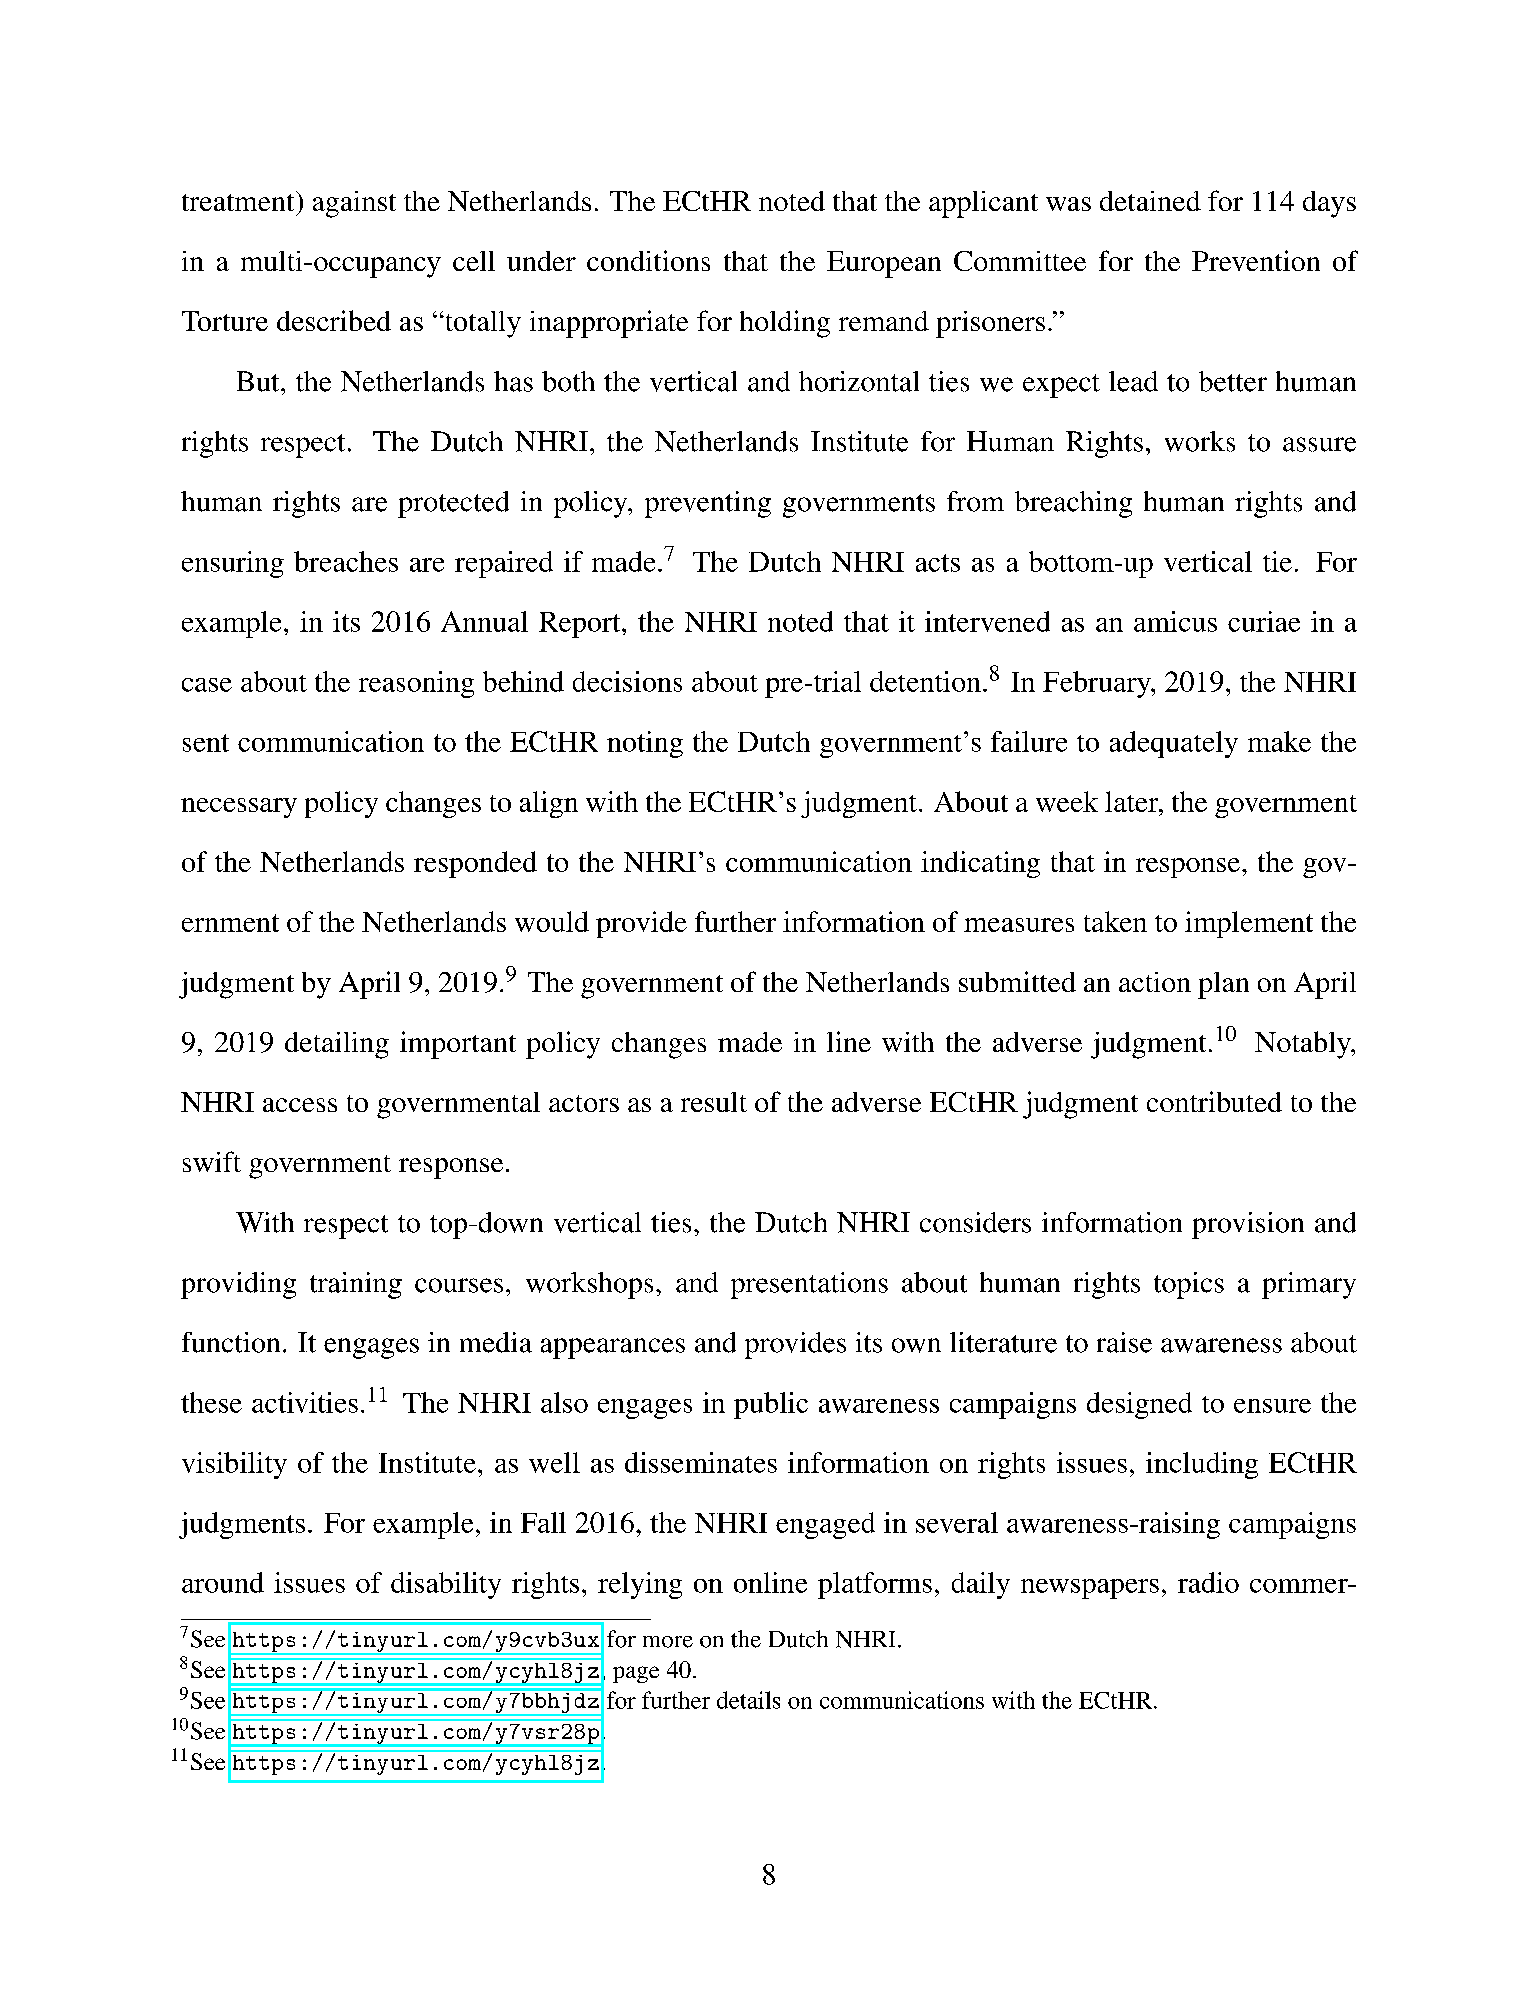 The height and width of the screenshot is (1990, 1538). I want to click on function, so click(231, 1342).
